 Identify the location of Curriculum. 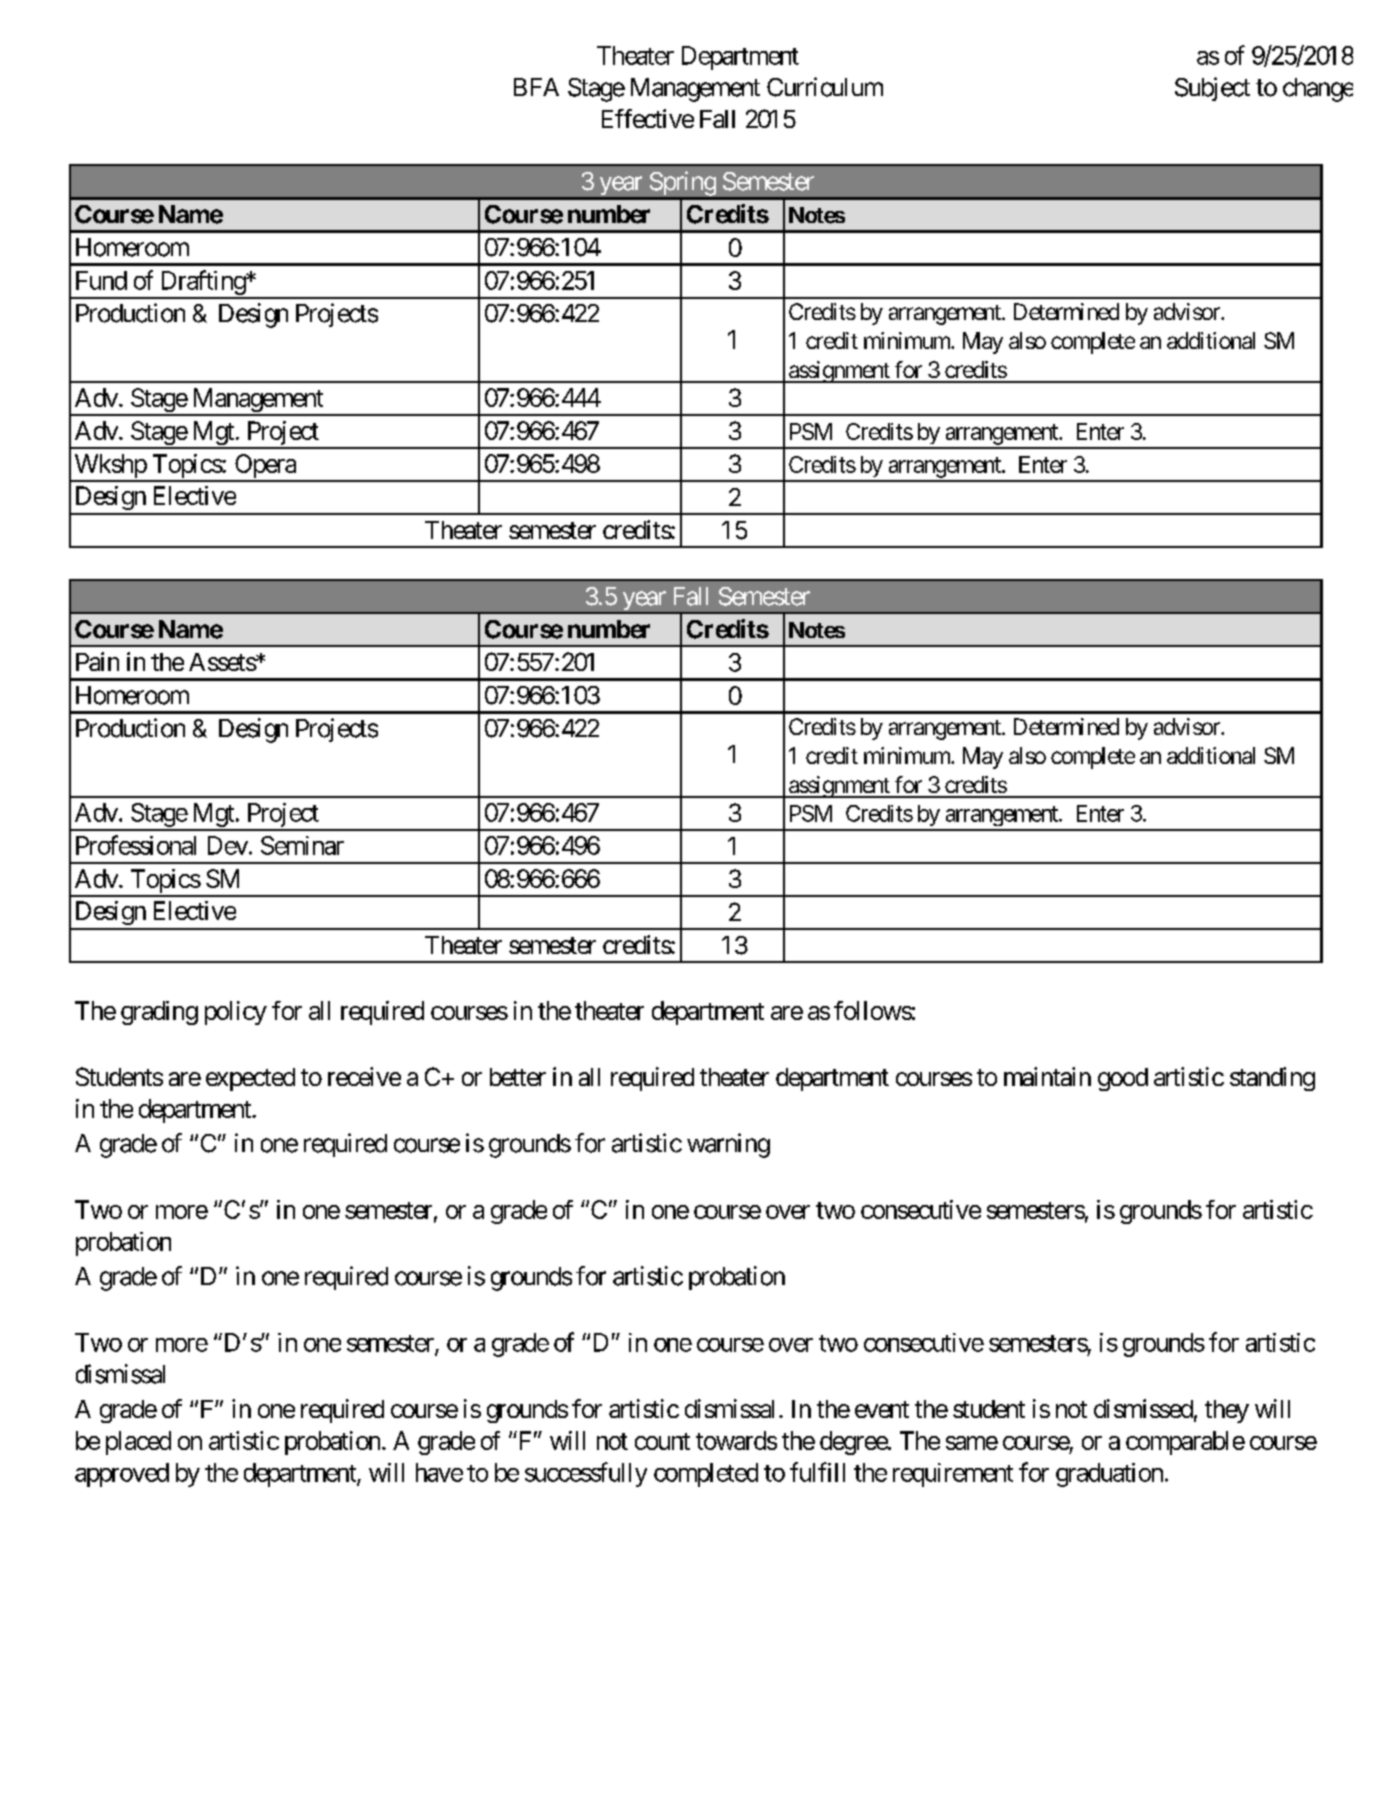
(825, 87).
